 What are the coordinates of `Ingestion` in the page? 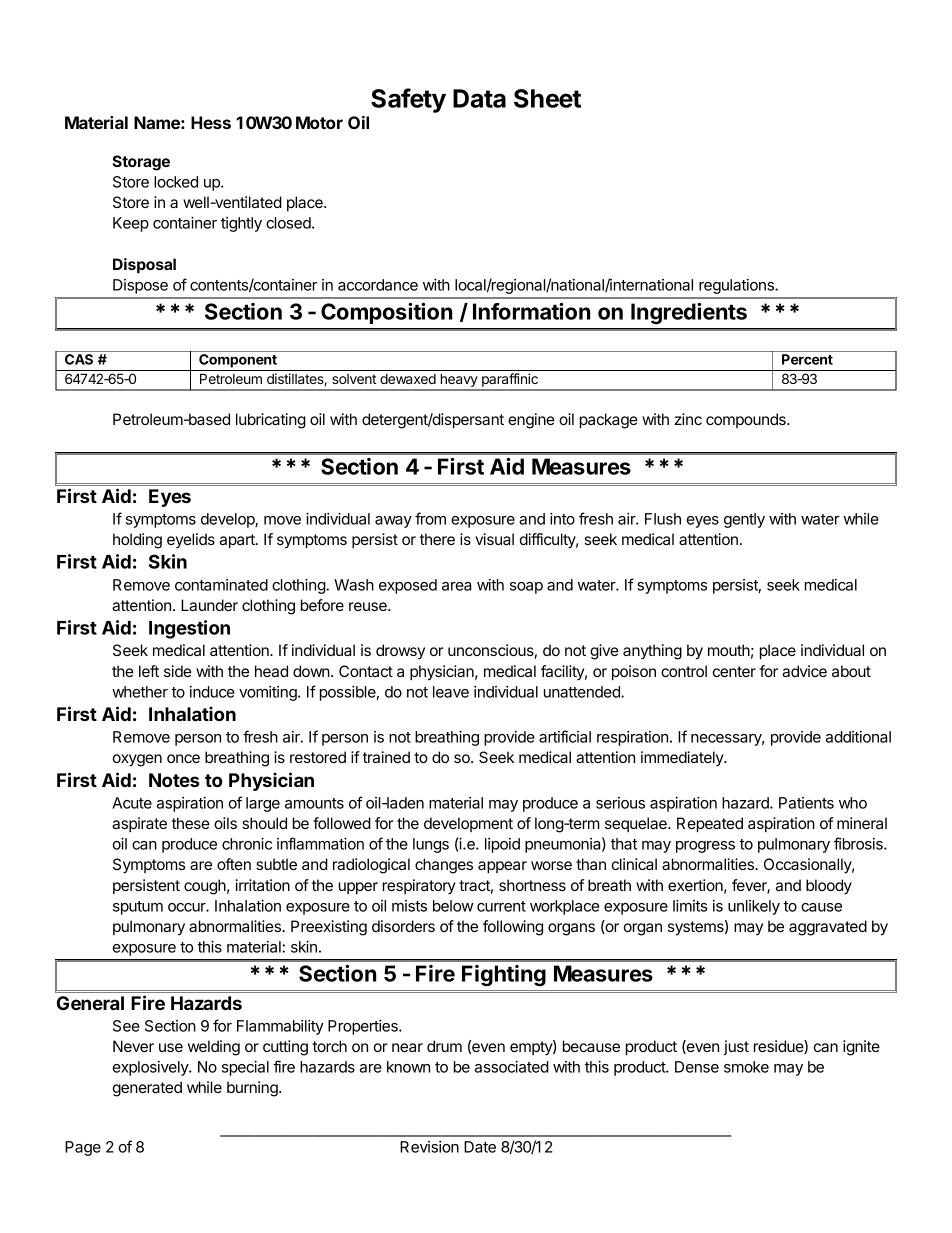 It's located at (189, 629).
